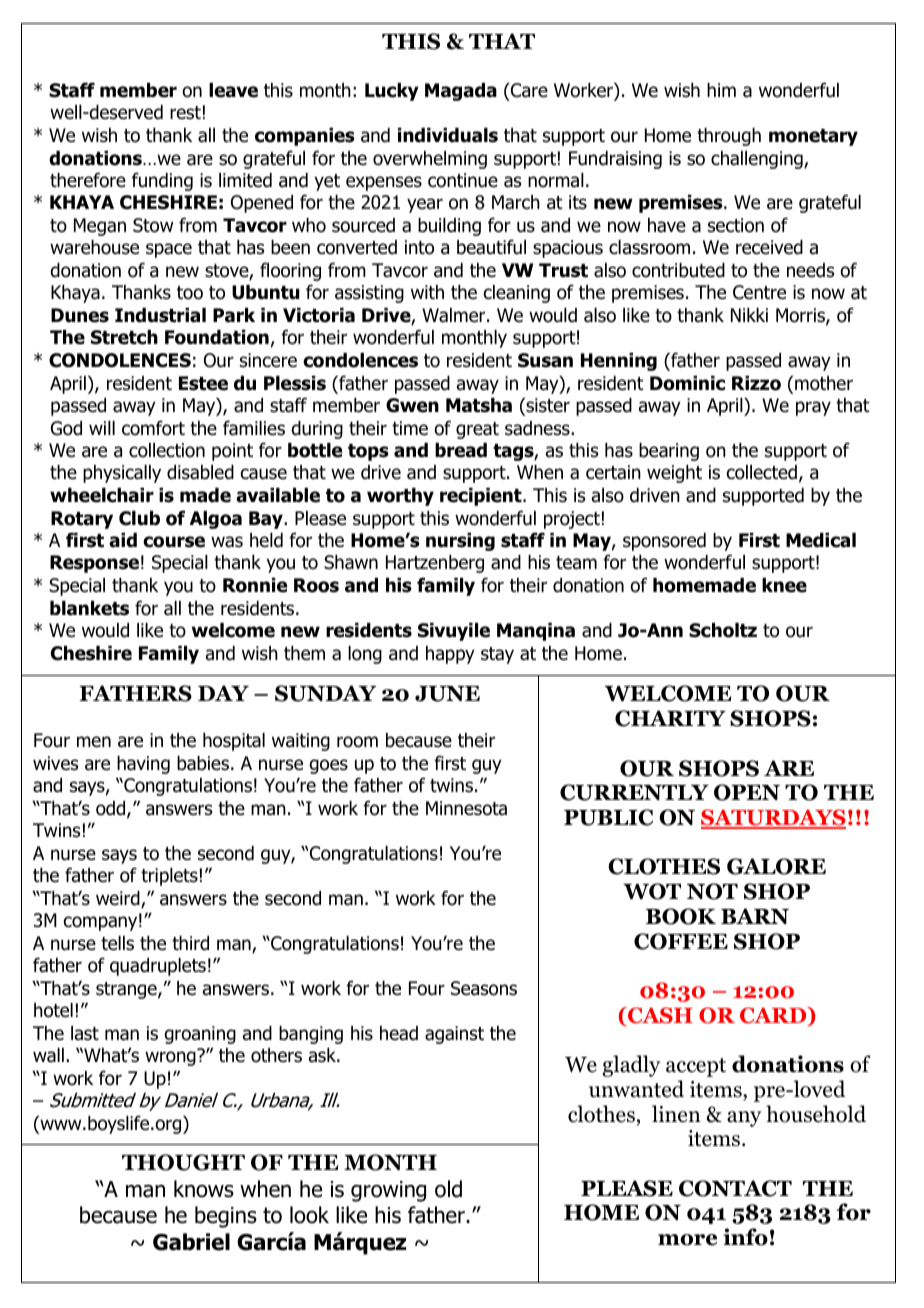 The height and width of the document is (1308, 924). What do you see at coordinates (448, 135) in the document?
I see `individuals` at bounding box center [448, 135].
